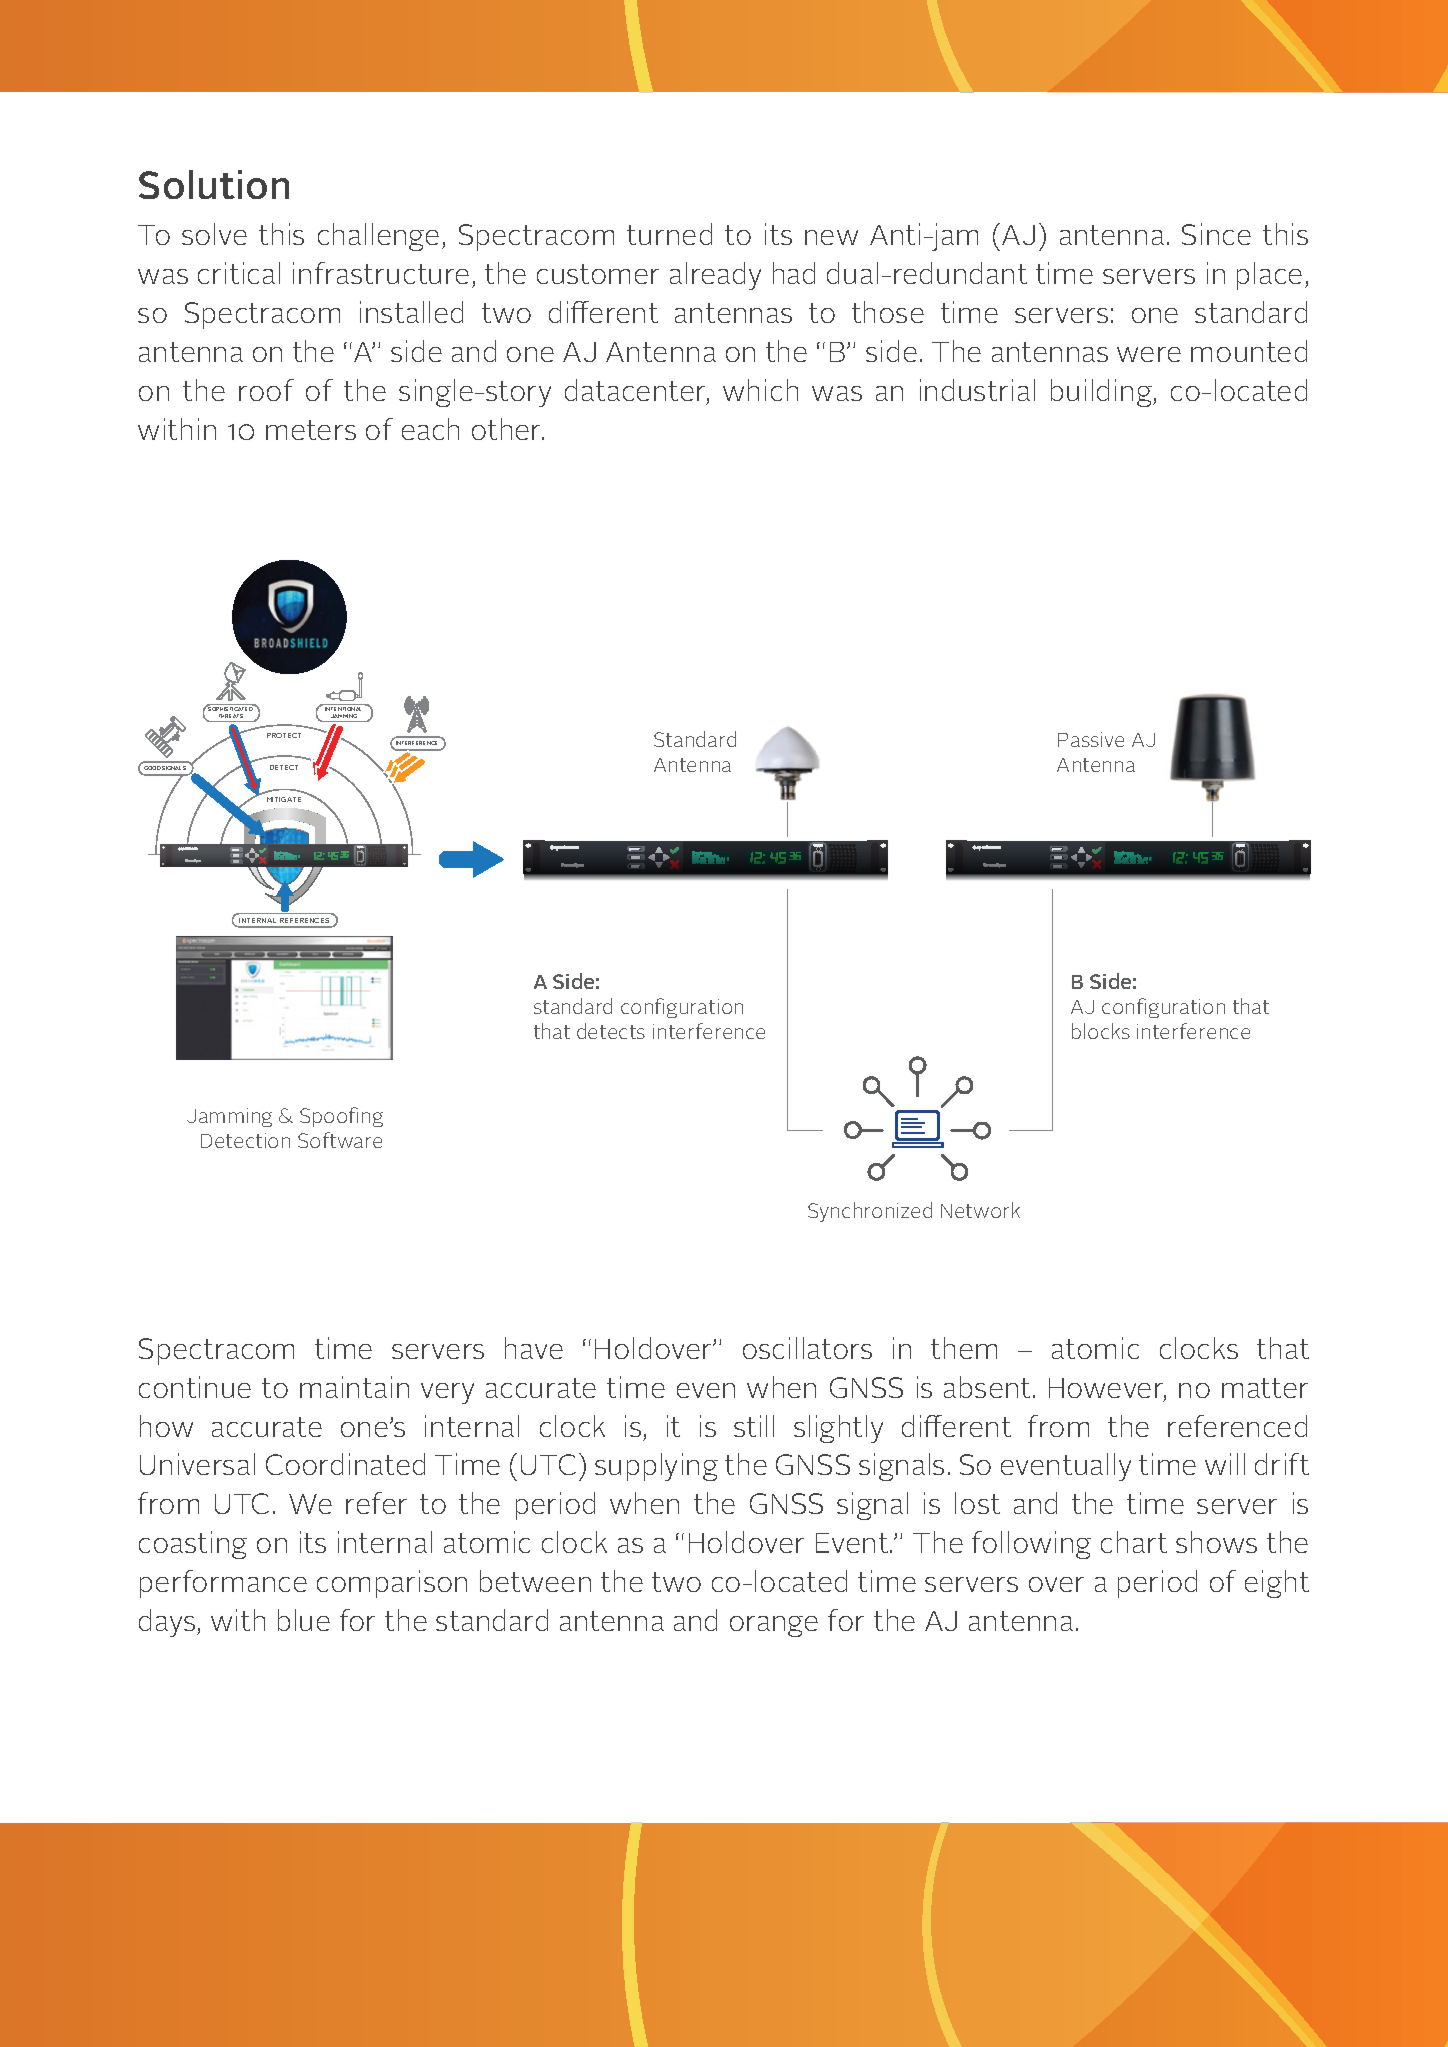 The image size is (1448, 2047). I want to click on turned, so click(669, 234).
